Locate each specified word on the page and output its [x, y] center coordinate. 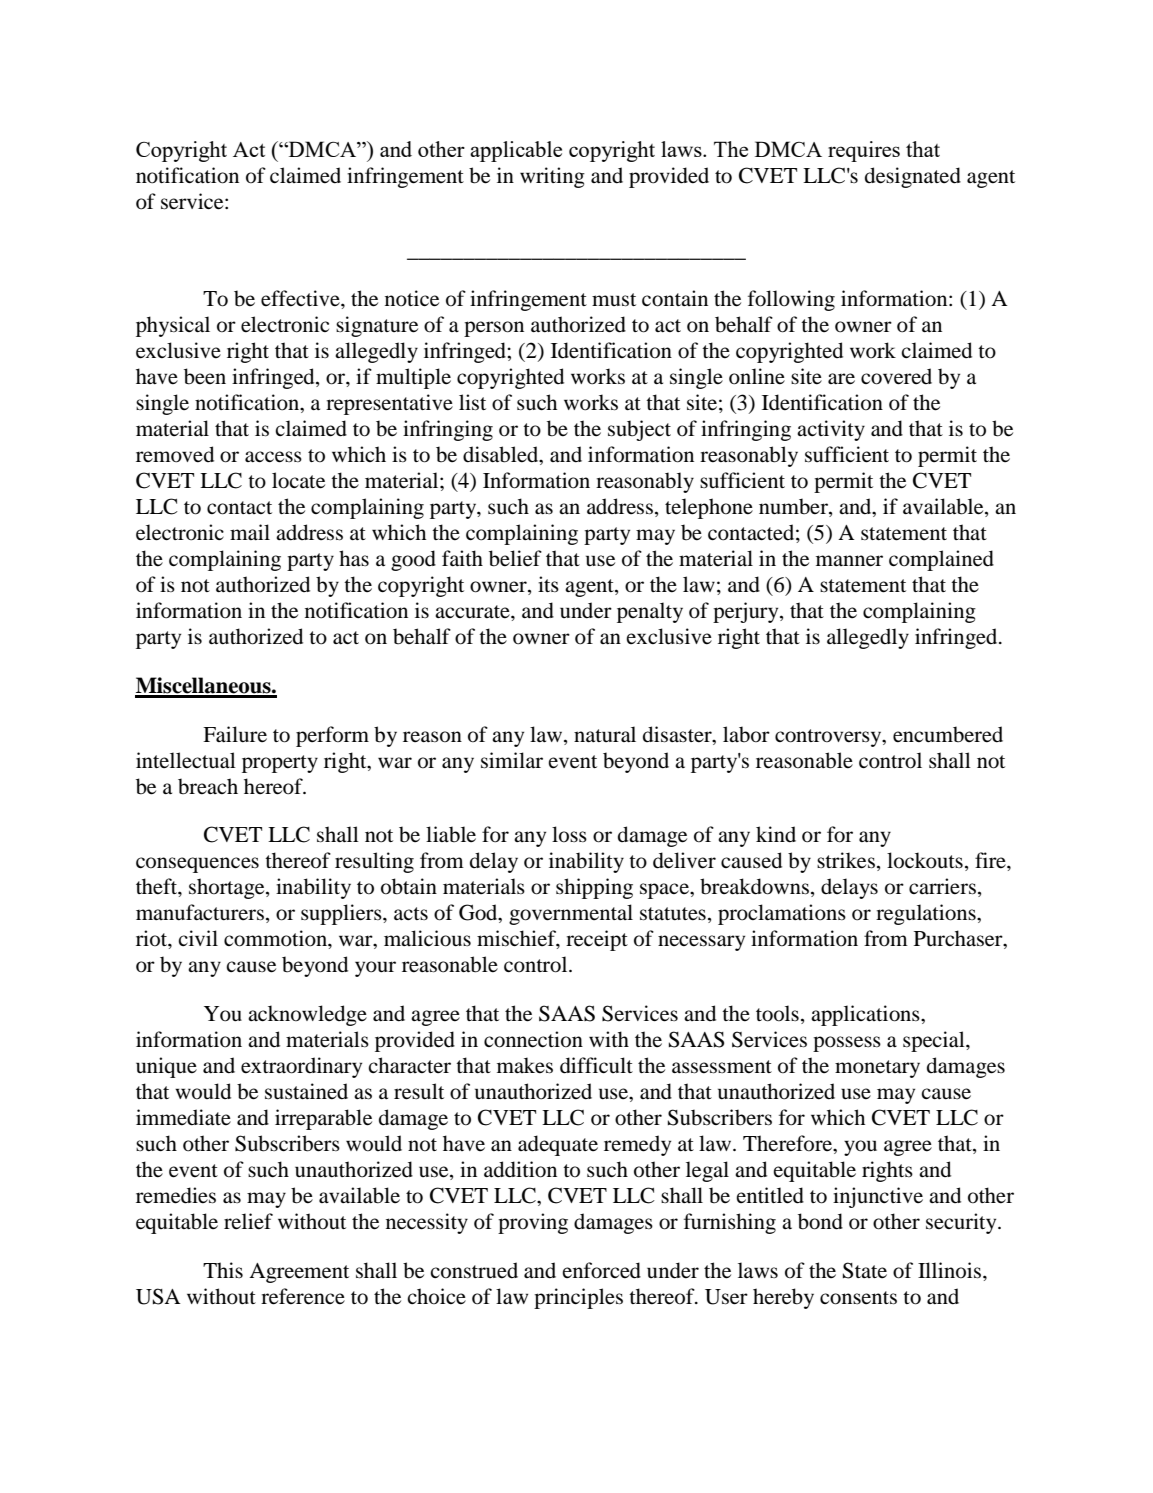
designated [913, 177]
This [223, 1270]
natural [605, 734]
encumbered [948, 734]
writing [552, 177]
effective [301, 298]
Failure [235, 734]
